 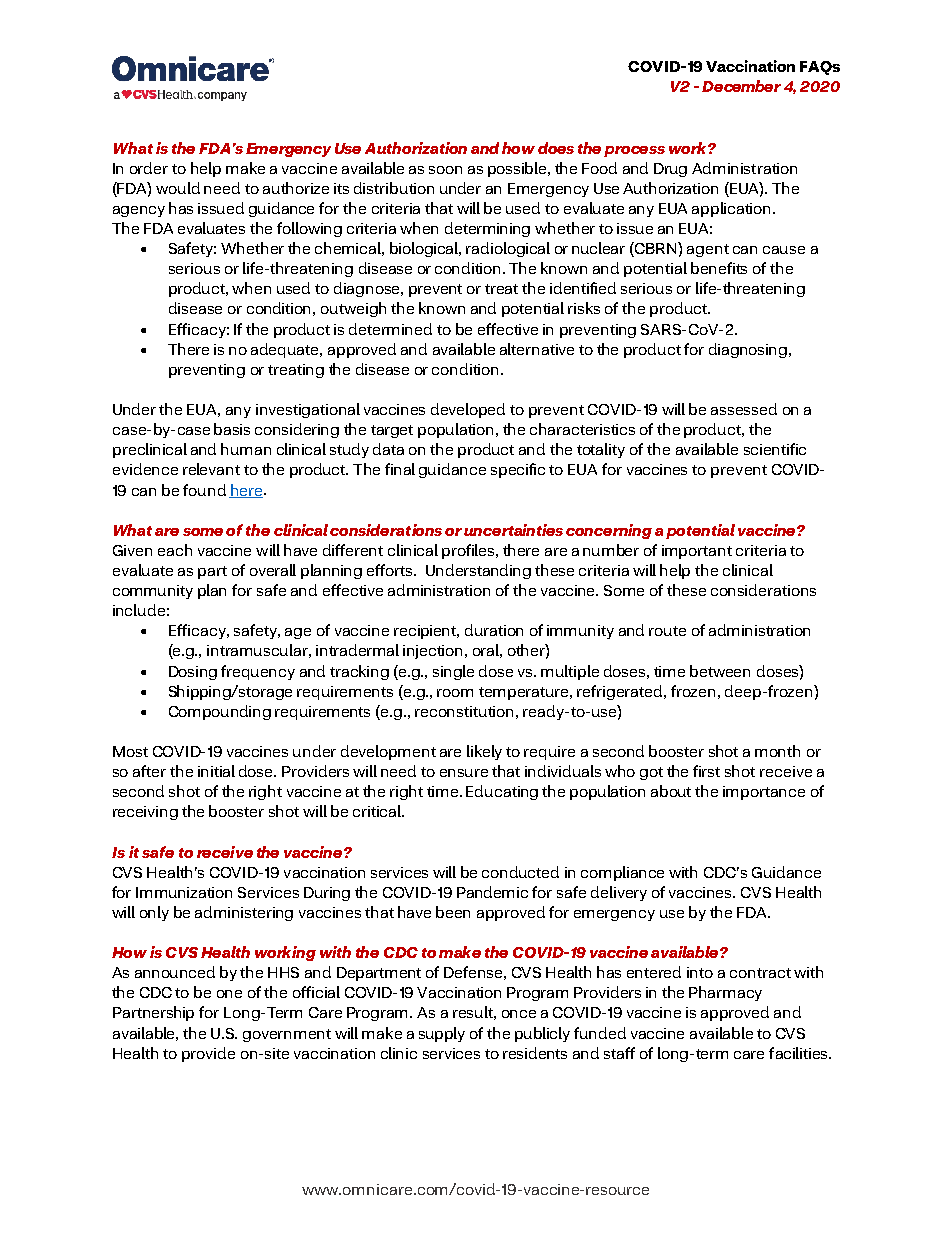 I want to click on Compounding, so click(x=220, y=712).
